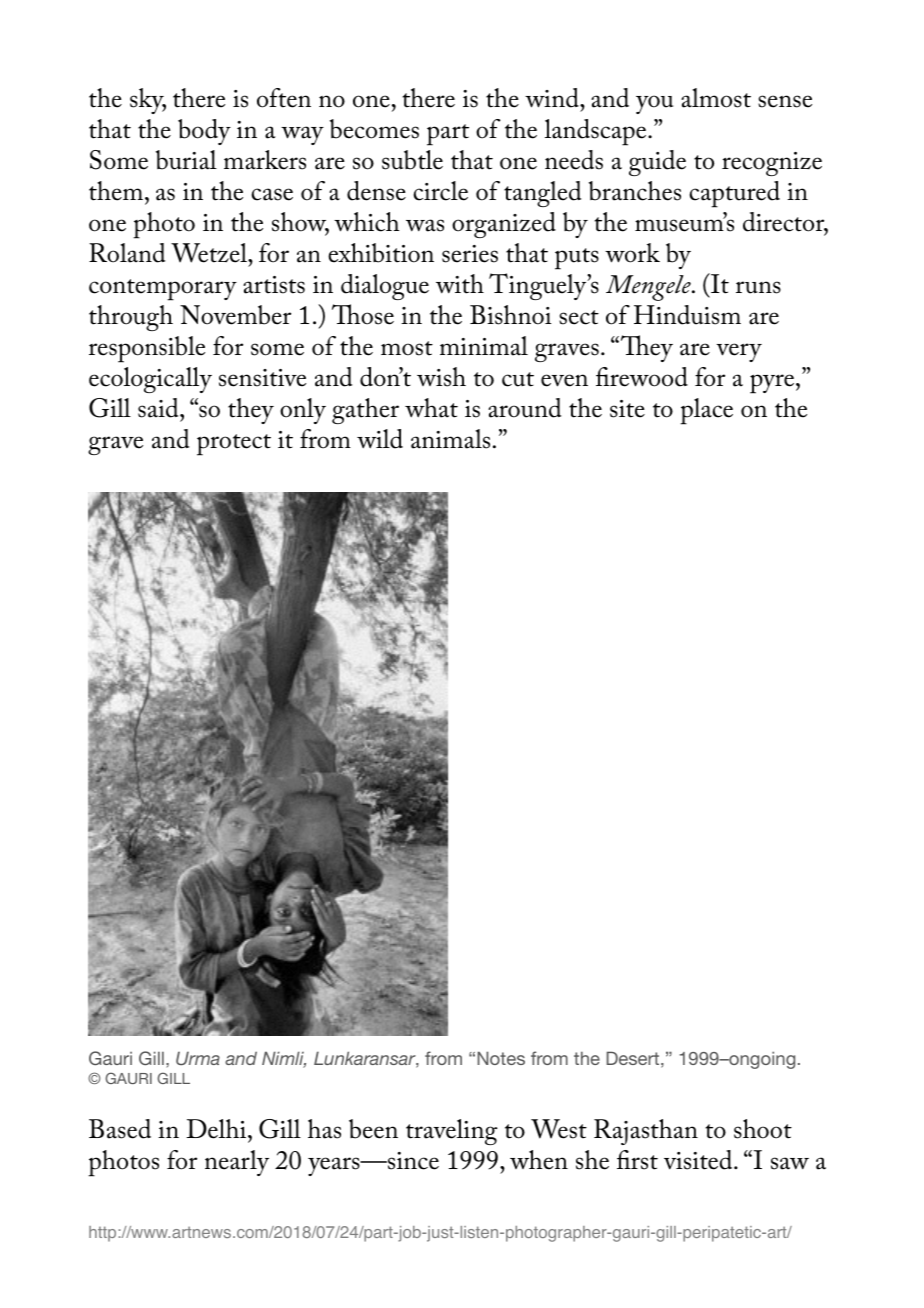 This screenshot has height=1308, width=924. What do you see at coordinates (204, 132) in the screenshot?
I see `body` at bounding box center [204, 132].
